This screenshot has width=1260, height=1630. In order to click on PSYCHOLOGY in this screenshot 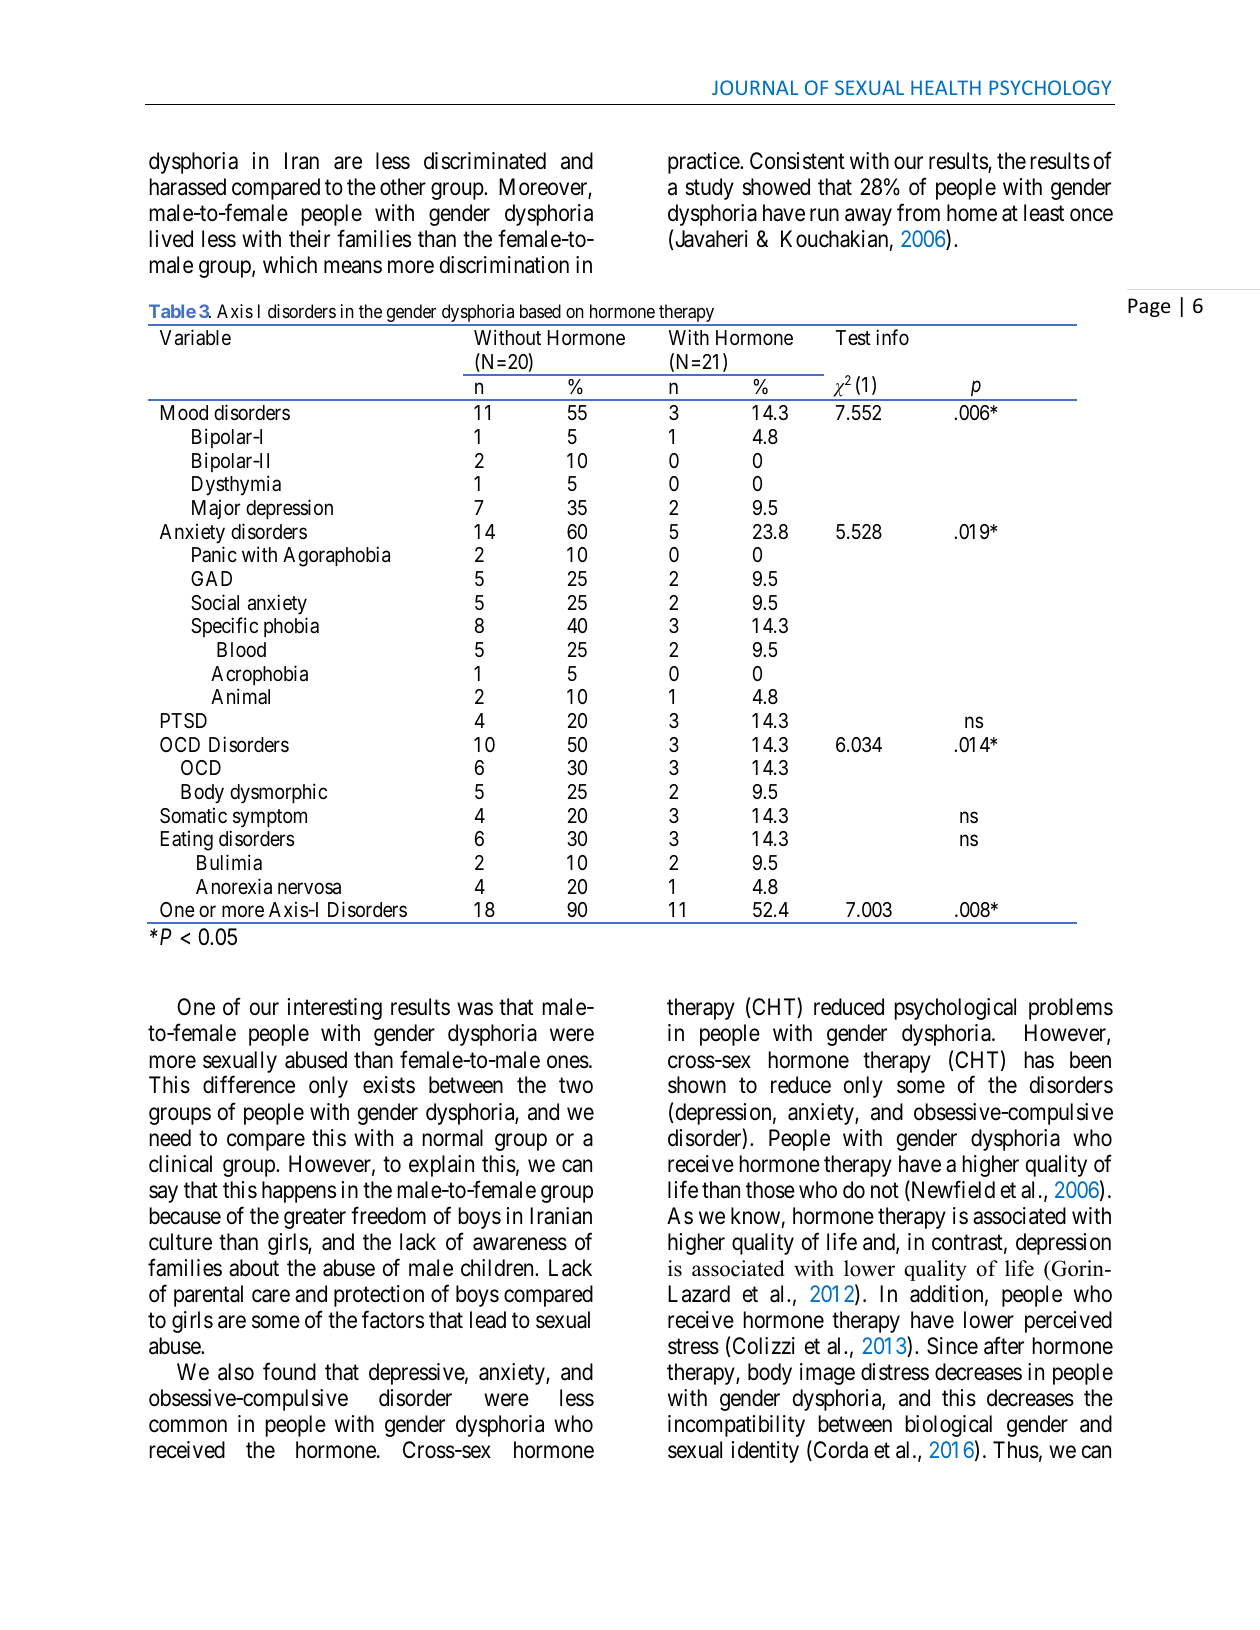, I will do `click(1050, 87)`.
